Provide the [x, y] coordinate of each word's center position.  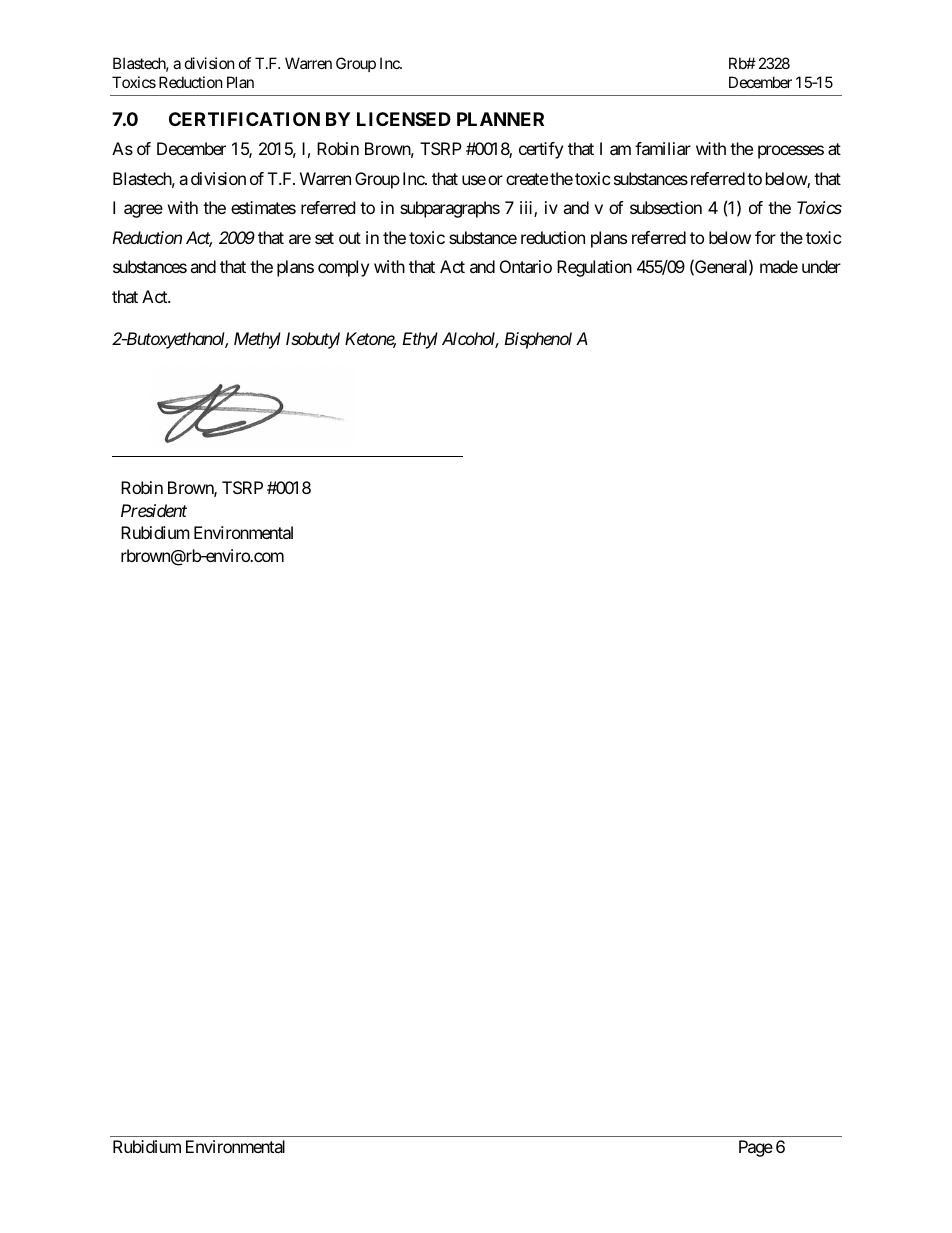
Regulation [594, 268]
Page [756, 1148]
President [154, 510]
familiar [663, 148]
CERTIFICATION [244, 119]
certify [541, 150]
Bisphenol [538, 340]
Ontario [526, 266]
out [350, 238]
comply [343, 268]
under [821, 266]
